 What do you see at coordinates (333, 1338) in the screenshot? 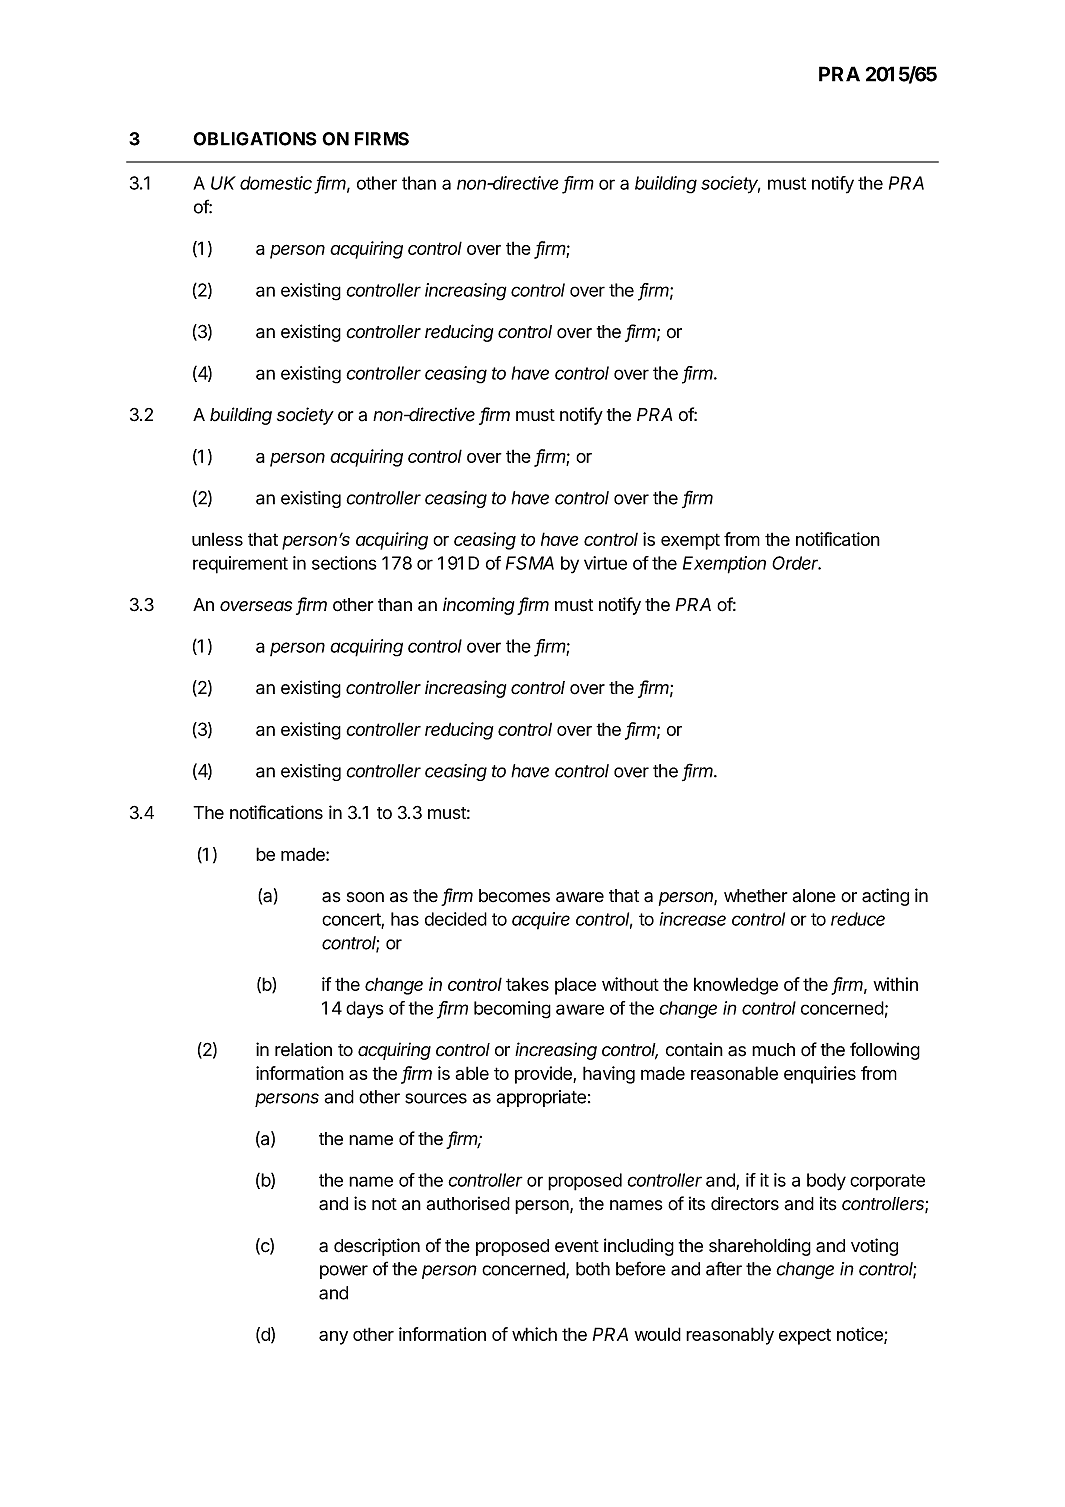
I see `any` at bounding box center [333, 1338].
